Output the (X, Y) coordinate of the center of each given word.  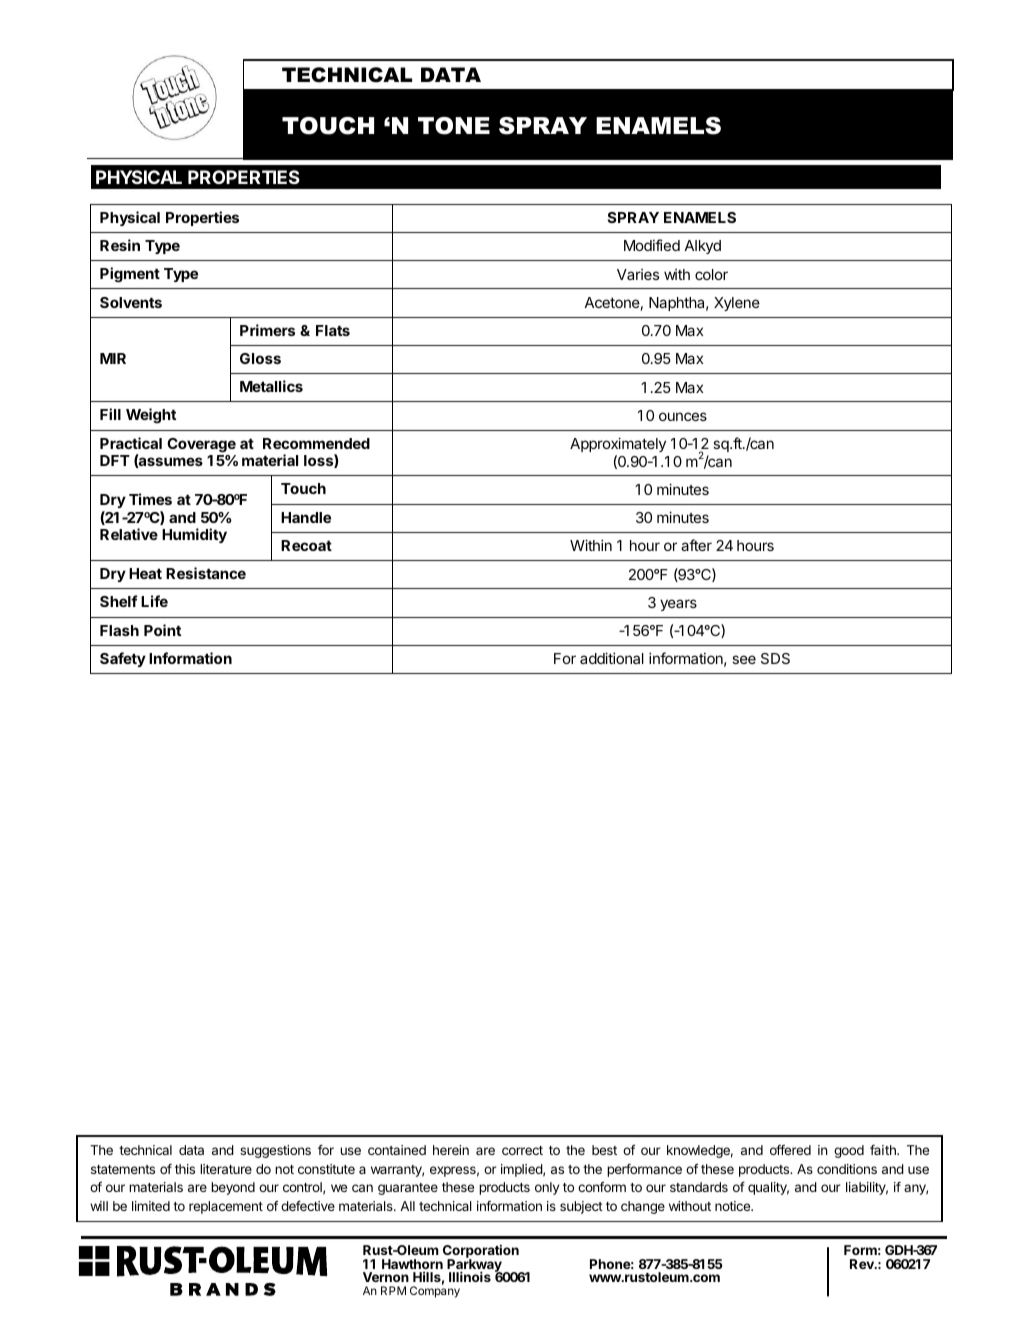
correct (522, 1150)
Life (154, 601)
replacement (226, 1207)
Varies (638, 274)
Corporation (481, 1252)
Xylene (737, 304)
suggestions (275, 1151)
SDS (775, 658)
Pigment (130, 275)
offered (790, 1149)
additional (612, 658)
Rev (863, 1264)
